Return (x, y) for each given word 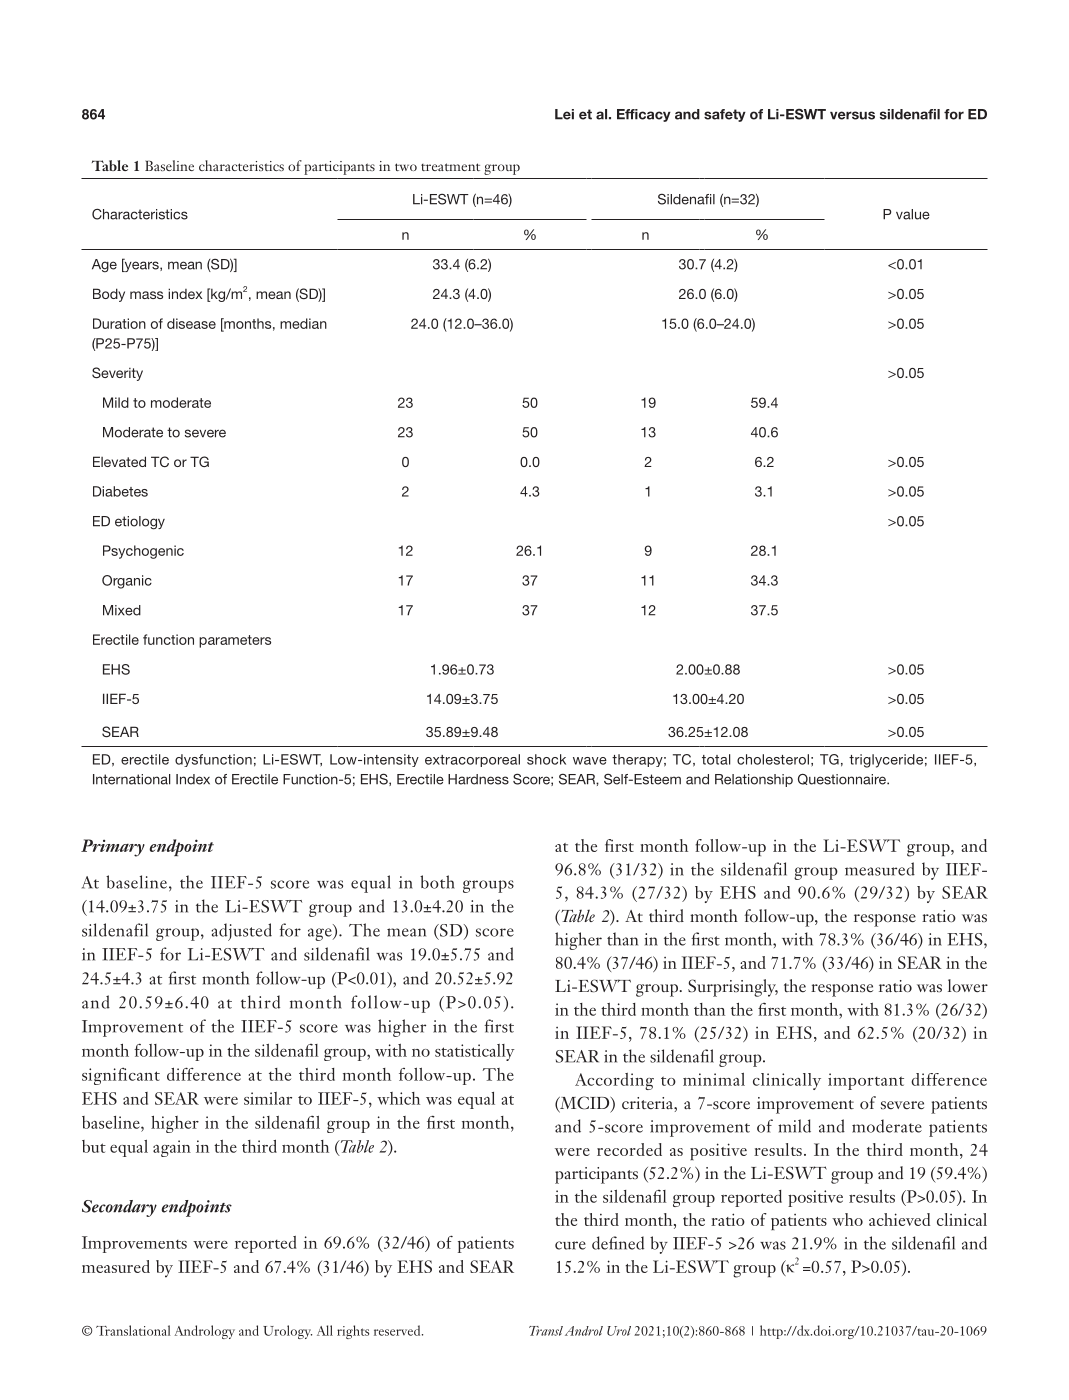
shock (546, 759)
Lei (564, 114)
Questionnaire (843, 779)
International (131, 779)
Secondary (119, 1208)
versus (852, 115)
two (406, 167)
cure (570, 1245)
